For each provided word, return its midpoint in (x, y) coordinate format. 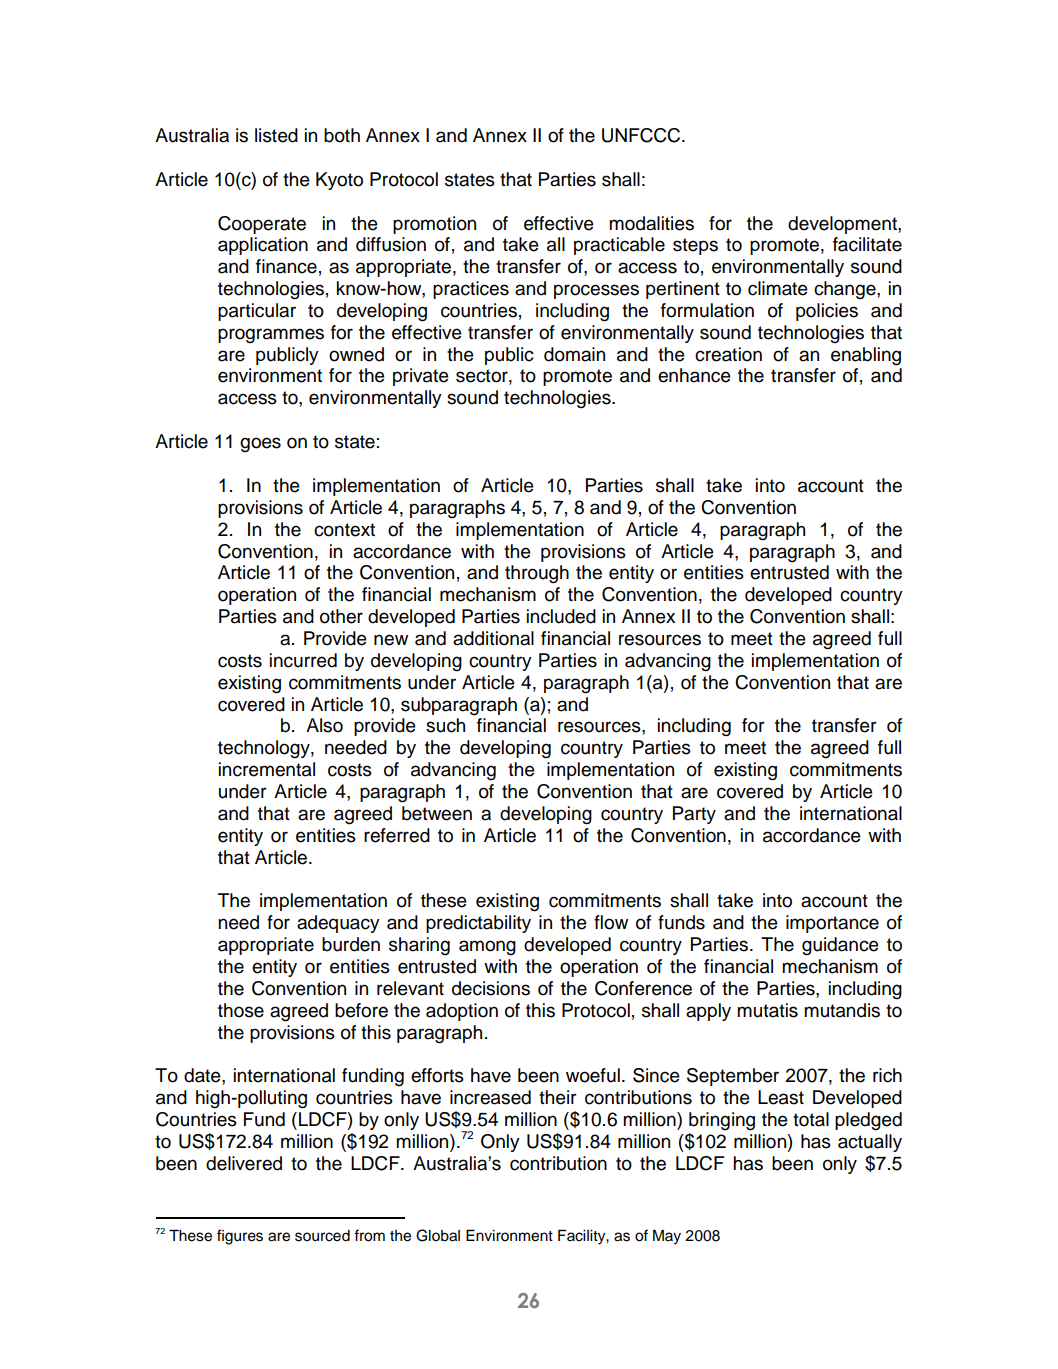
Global (438, 1235)
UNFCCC (642, 135)
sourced (322, 1236)
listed (276, 135)
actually (870, 1143)
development (843, 225)
